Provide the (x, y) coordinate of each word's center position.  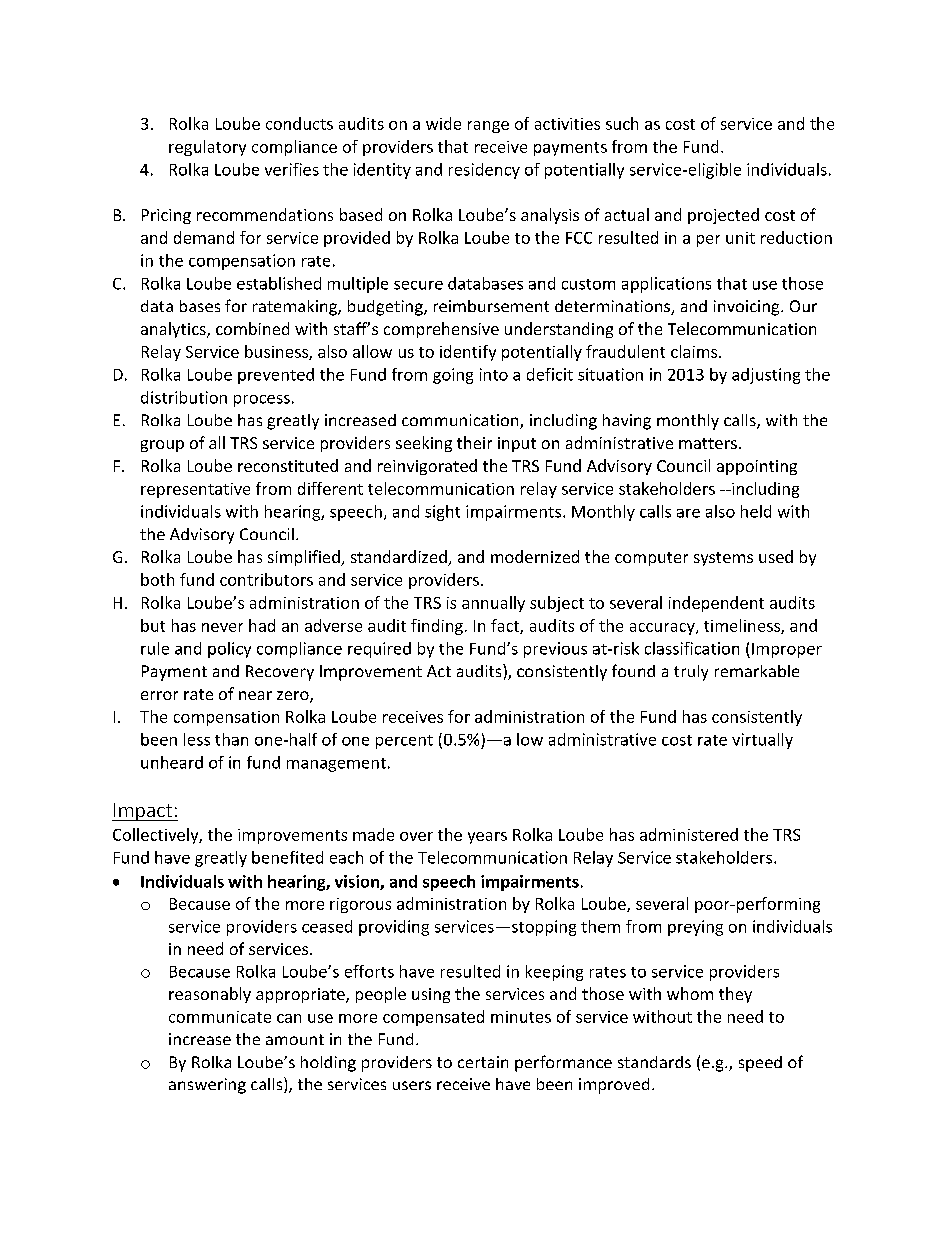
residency (484, 171)
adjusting (766, 376)
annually (493, 604)
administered (689, 834)
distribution (184, 397)
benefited (287, 857)
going (453, 376)
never (222, 627)
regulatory (207, 148)
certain (483, 1062)
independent (716, 604)
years (487, 838)
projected (723, 216)
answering (207, 1086)
